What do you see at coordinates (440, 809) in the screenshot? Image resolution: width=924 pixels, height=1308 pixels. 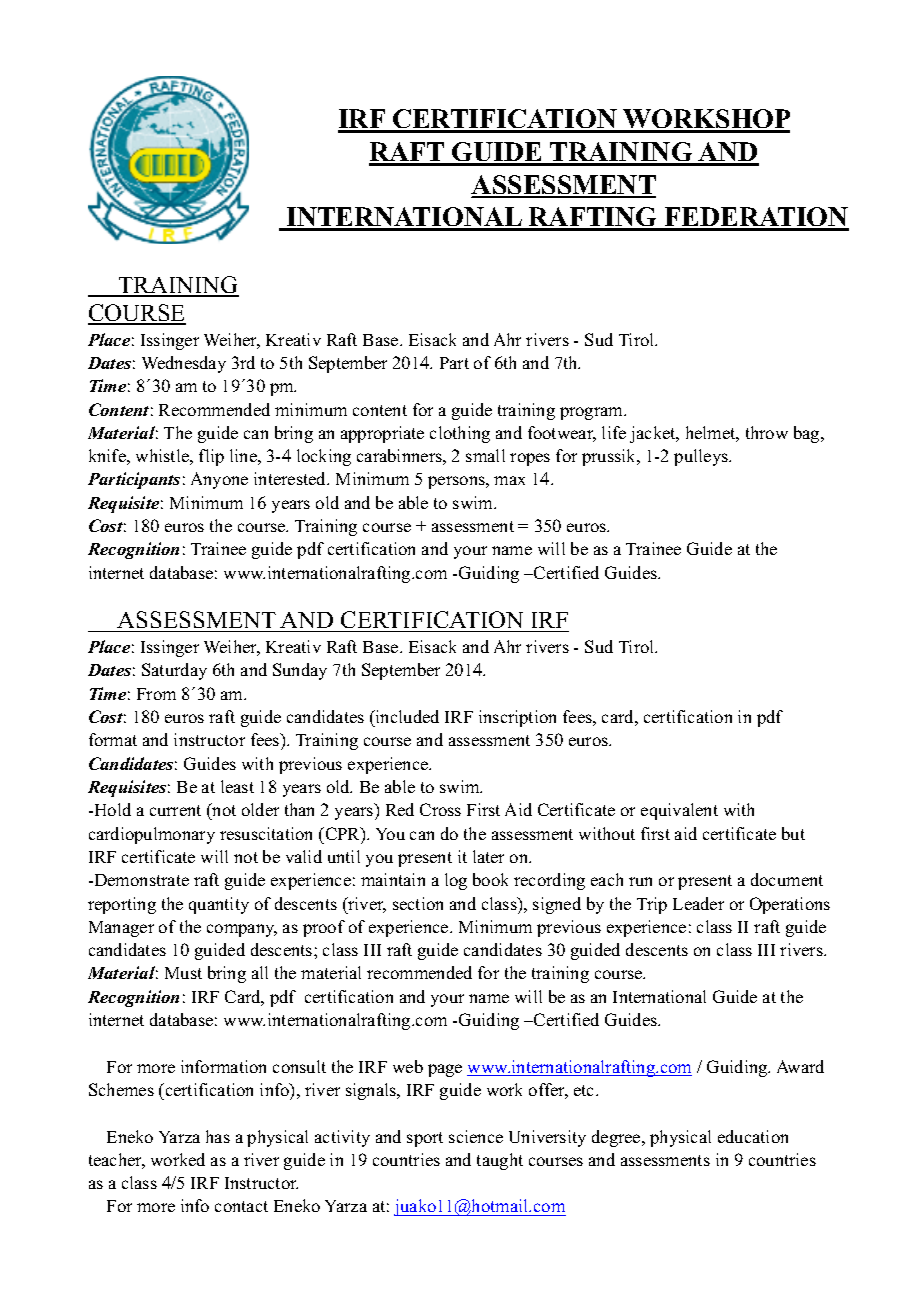 I see `Cross` at bounding box center [440, 809].
